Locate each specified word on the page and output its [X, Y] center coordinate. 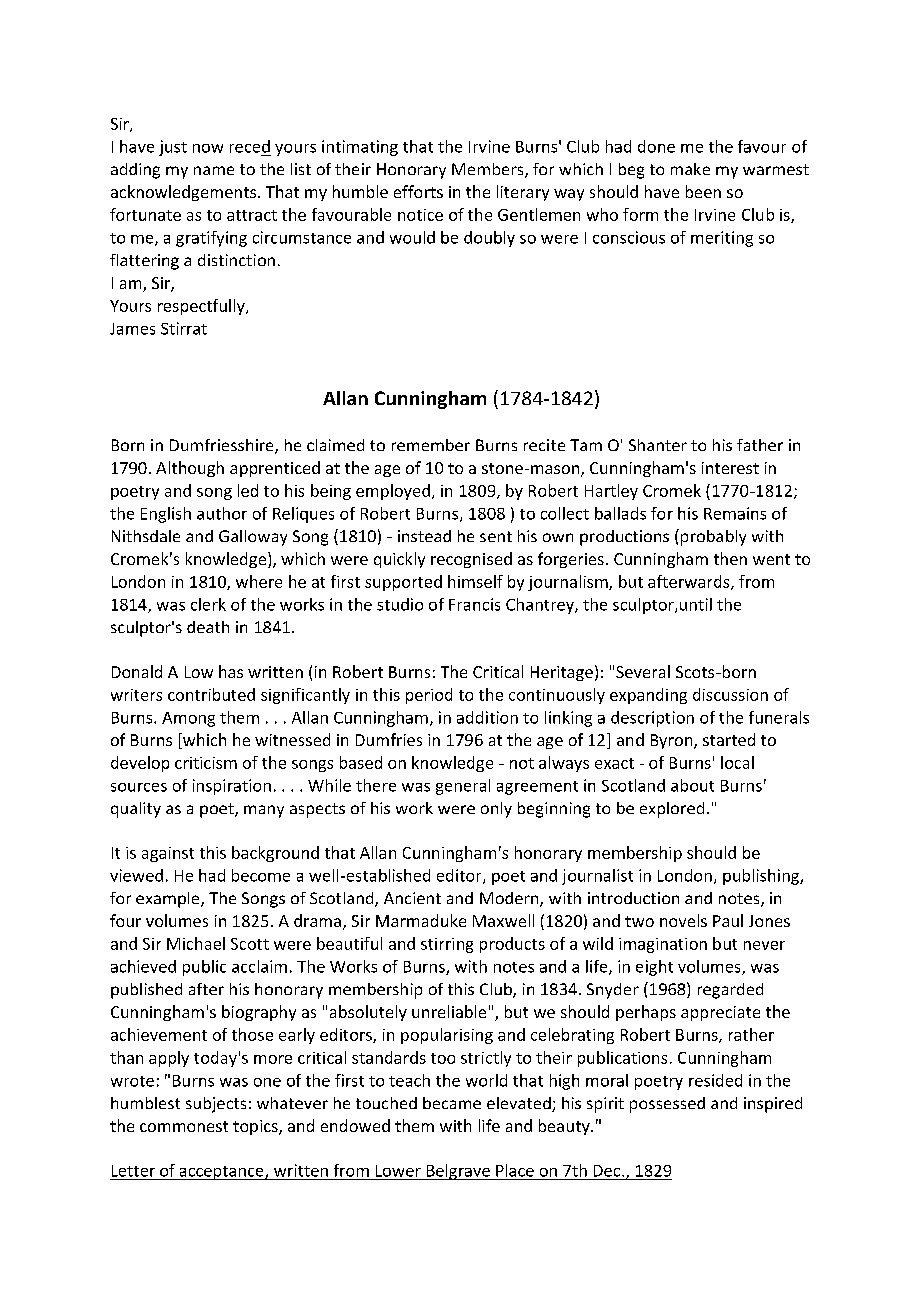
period [429, 696]
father [760, 445]
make [690, 169]
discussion [730, 694]
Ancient [412, 898]
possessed [667, 1105]
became [452, 1103]
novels [683, 920]
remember [431, 445]
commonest [184, 1126]
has [231, 671]
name [214, 170]
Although [190, 469]
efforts [418, 191]
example [169, 900]
